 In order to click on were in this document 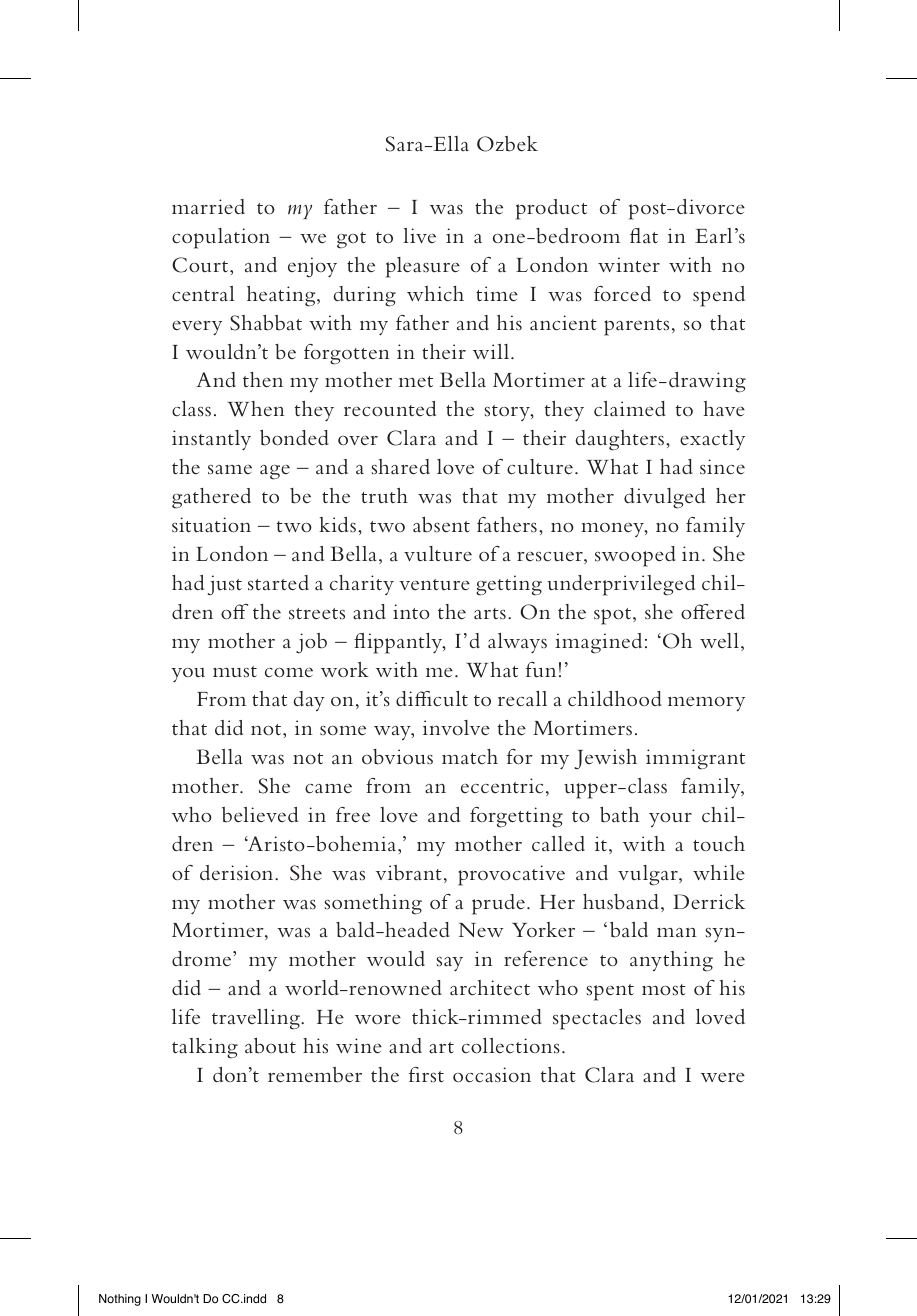, I will do `click(723, 1078)`.
